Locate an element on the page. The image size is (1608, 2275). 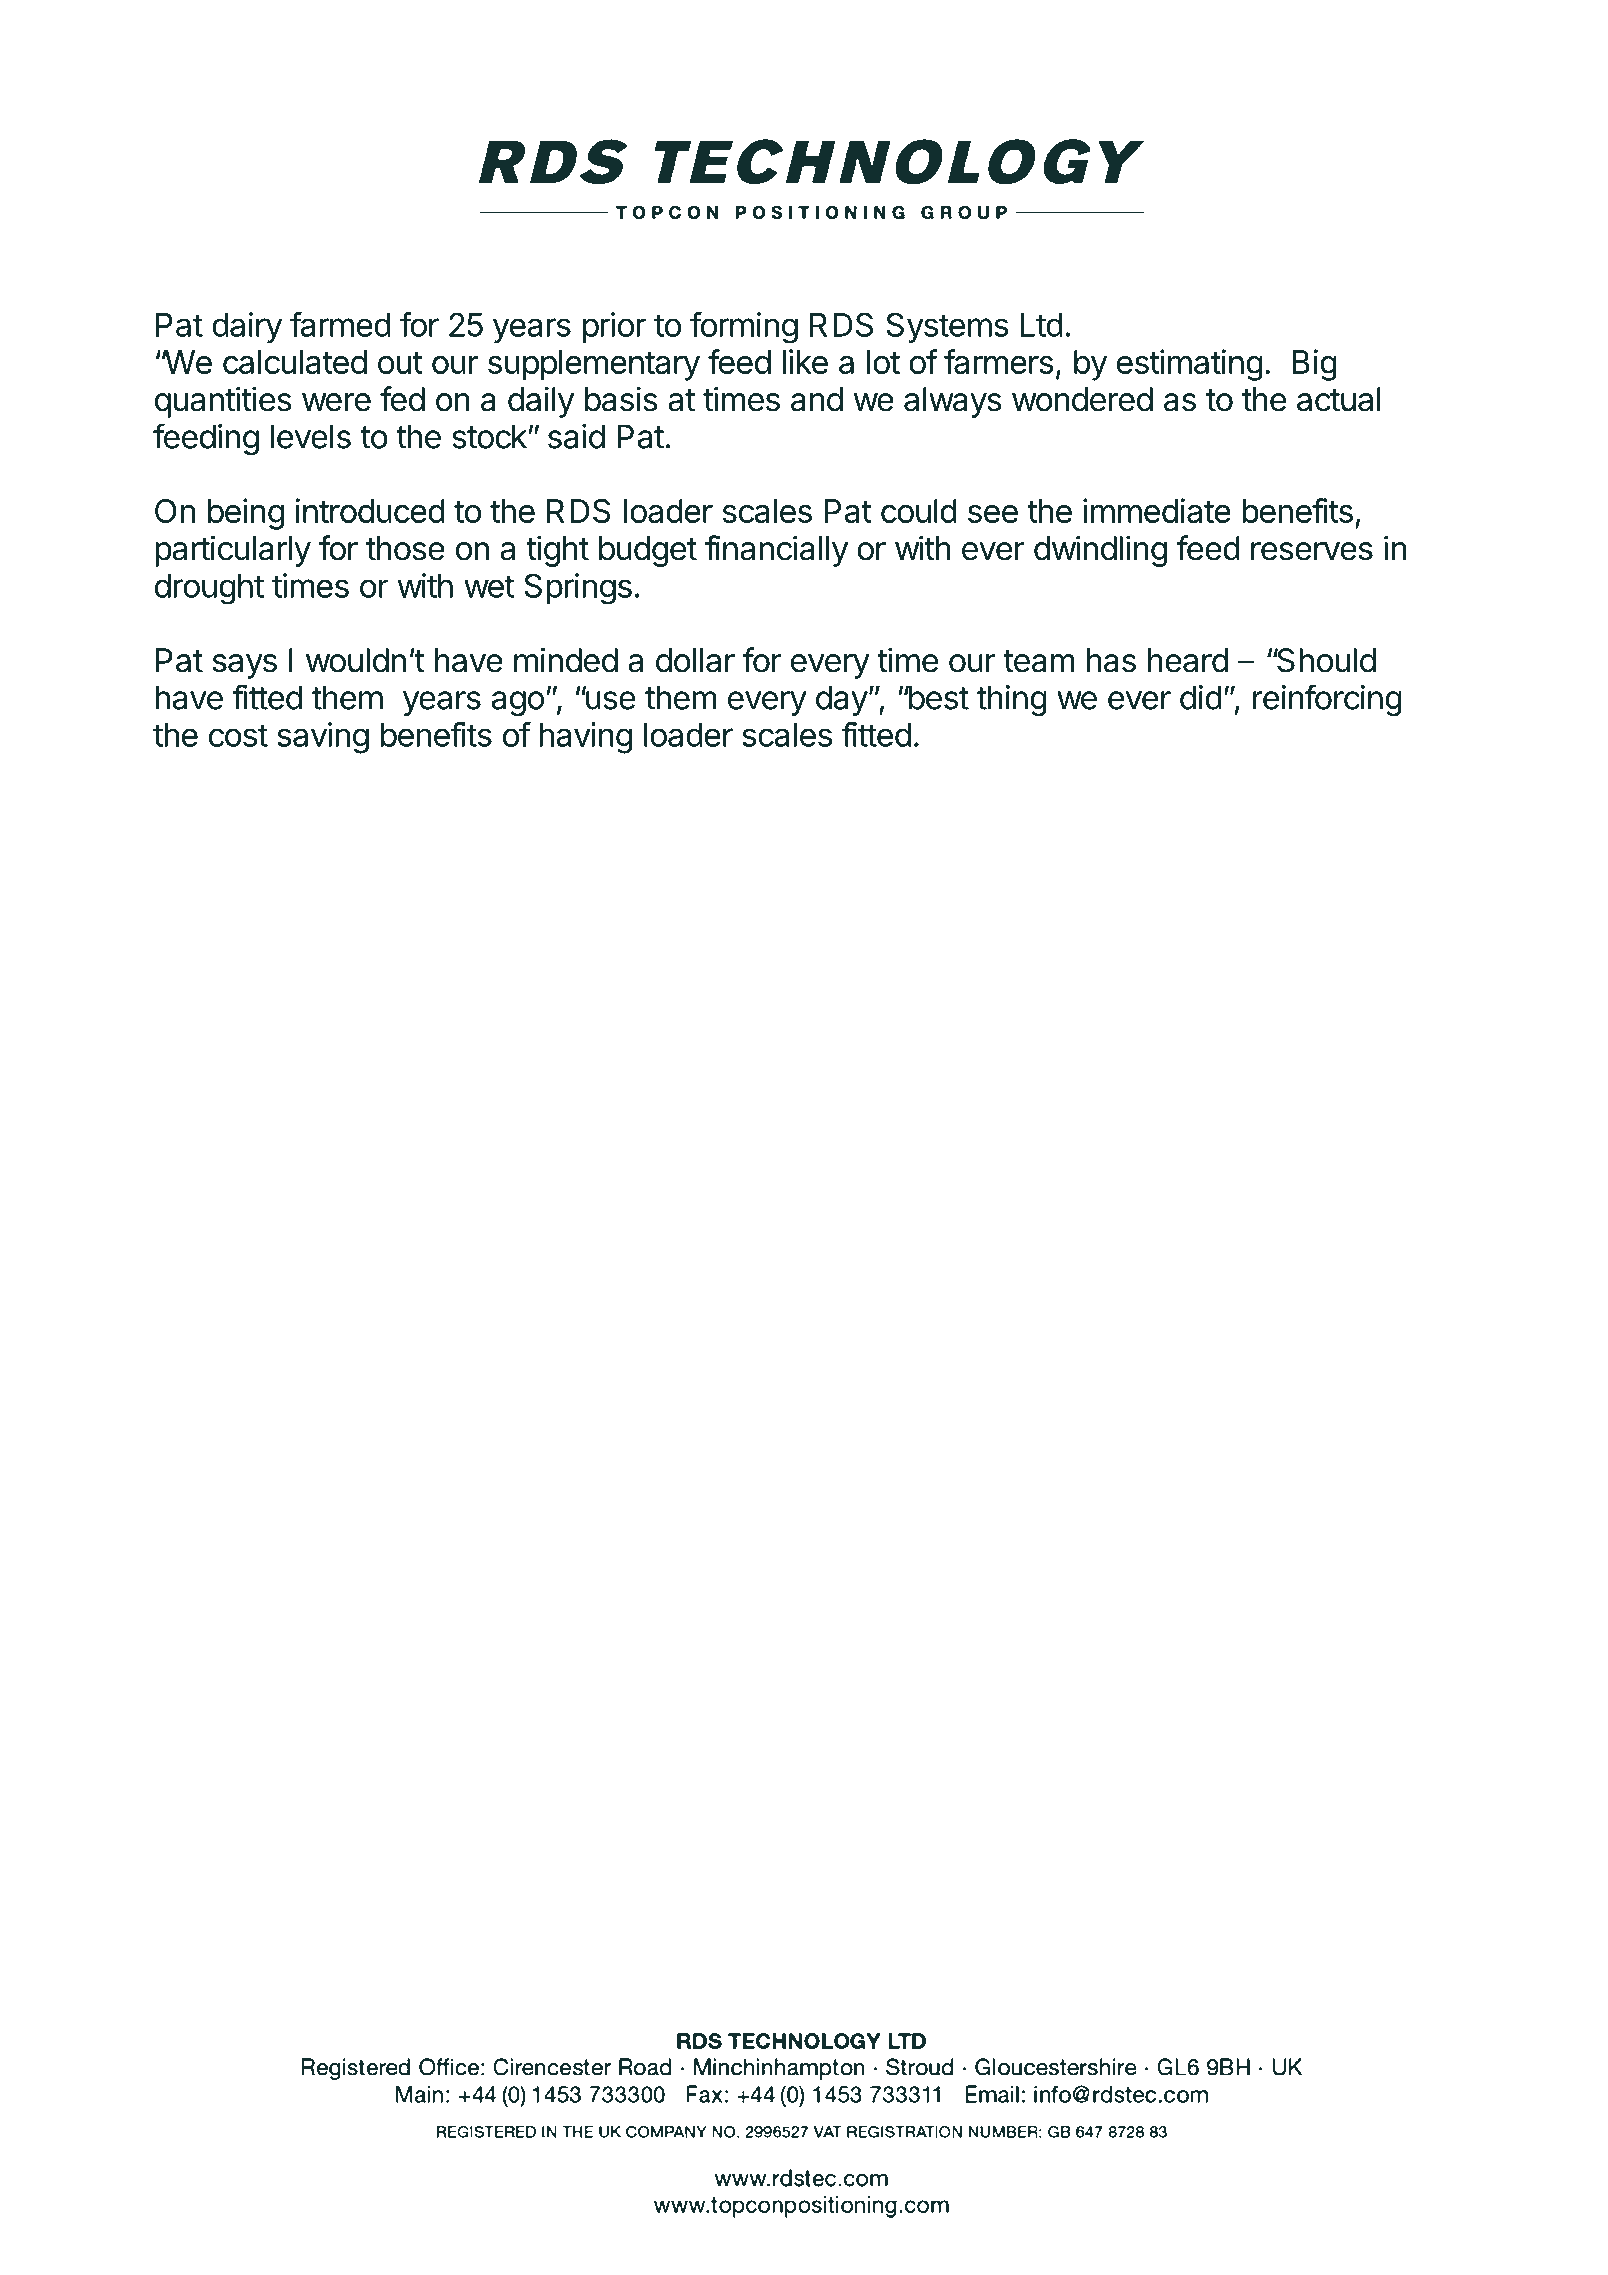
forming is located at coordinates (744, 327).
